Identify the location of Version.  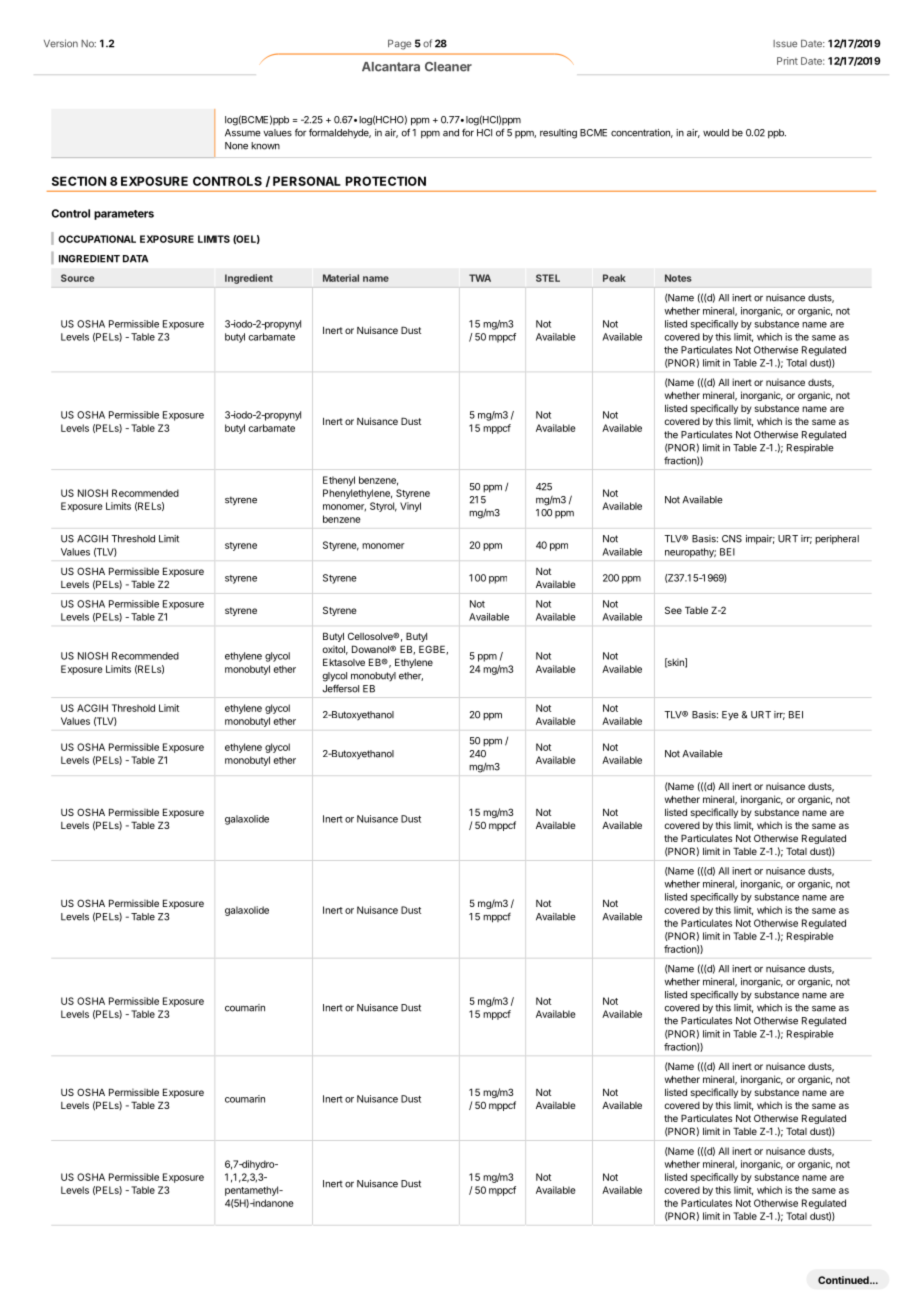
(61, 43).
